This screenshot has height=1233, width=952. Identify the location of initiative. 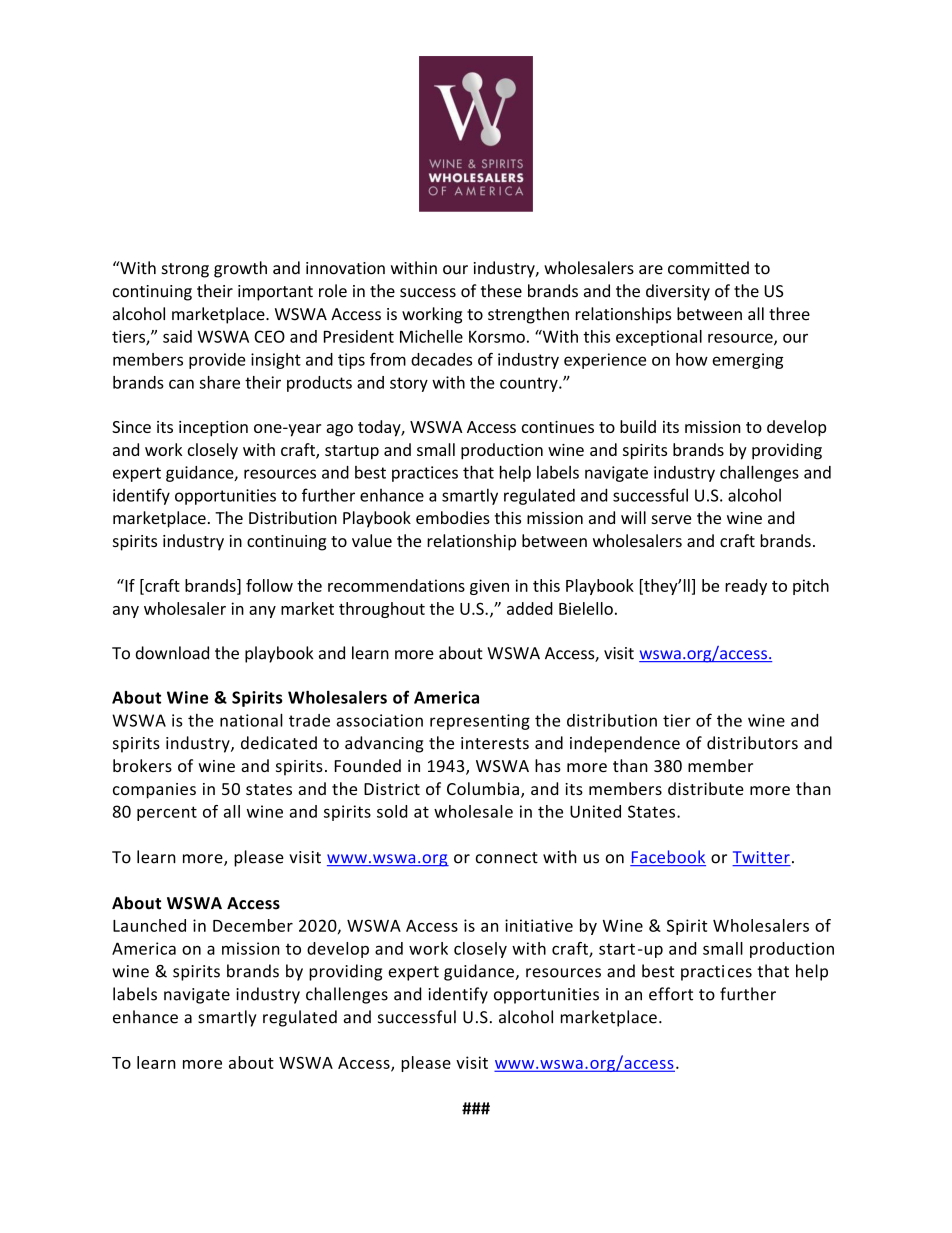
(539, 925).
